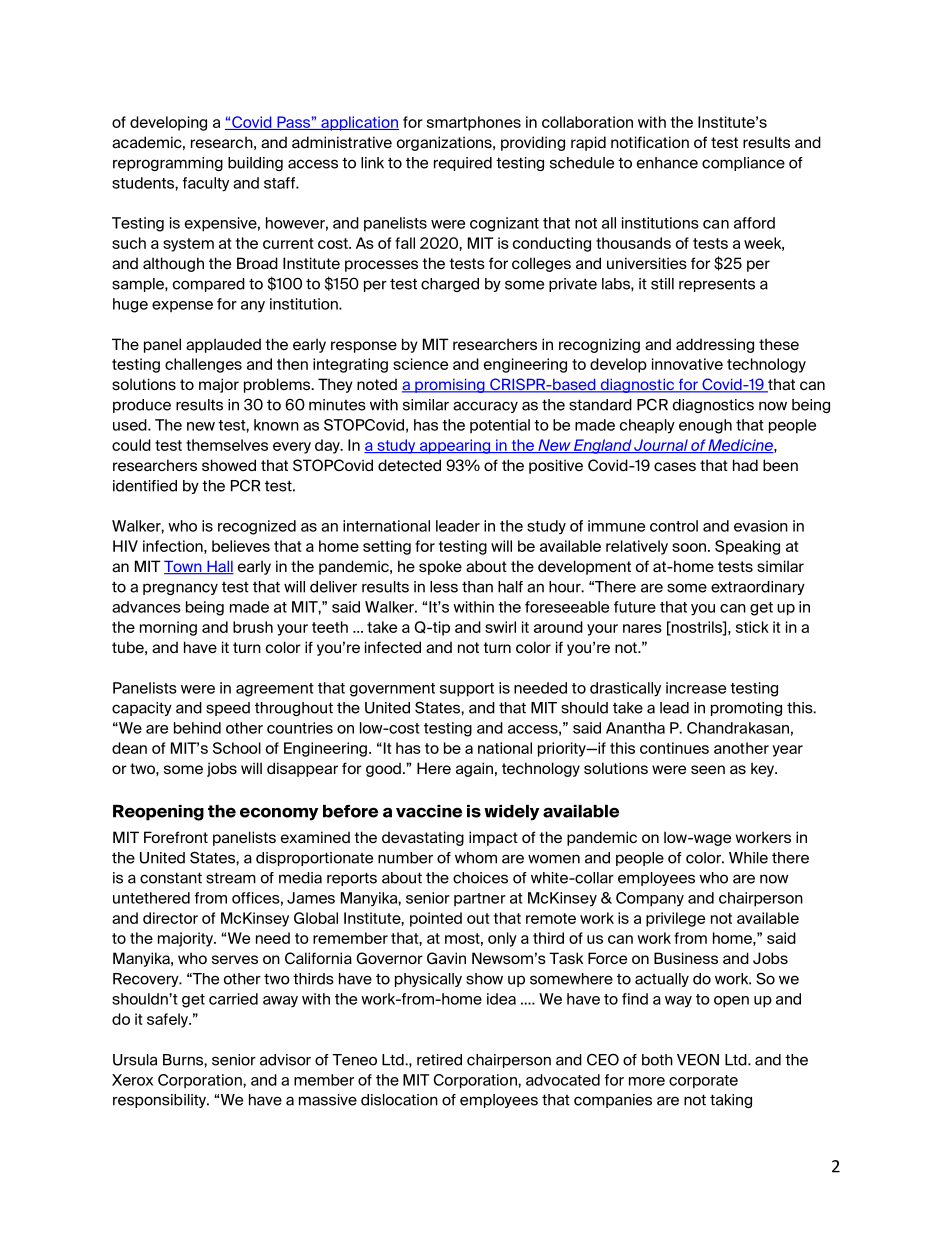 Image resolution: width=952 pixels, height=1233 pixels. Describe the element at coordinates (675, 919) in the document. I see `privilege` at that location.
